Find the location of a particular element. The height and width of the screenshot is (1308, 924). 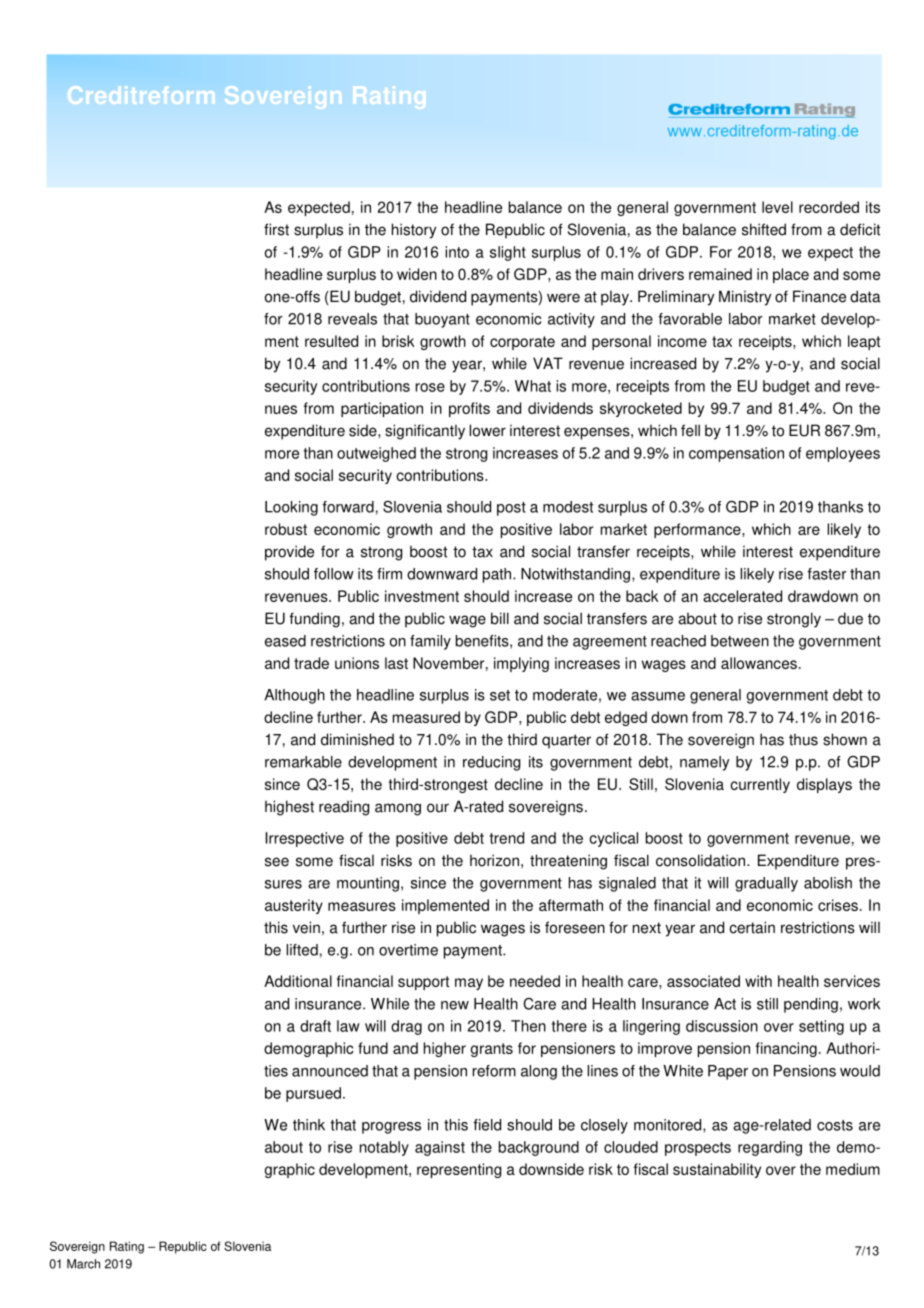

may is located at coordinates (469, 984).
